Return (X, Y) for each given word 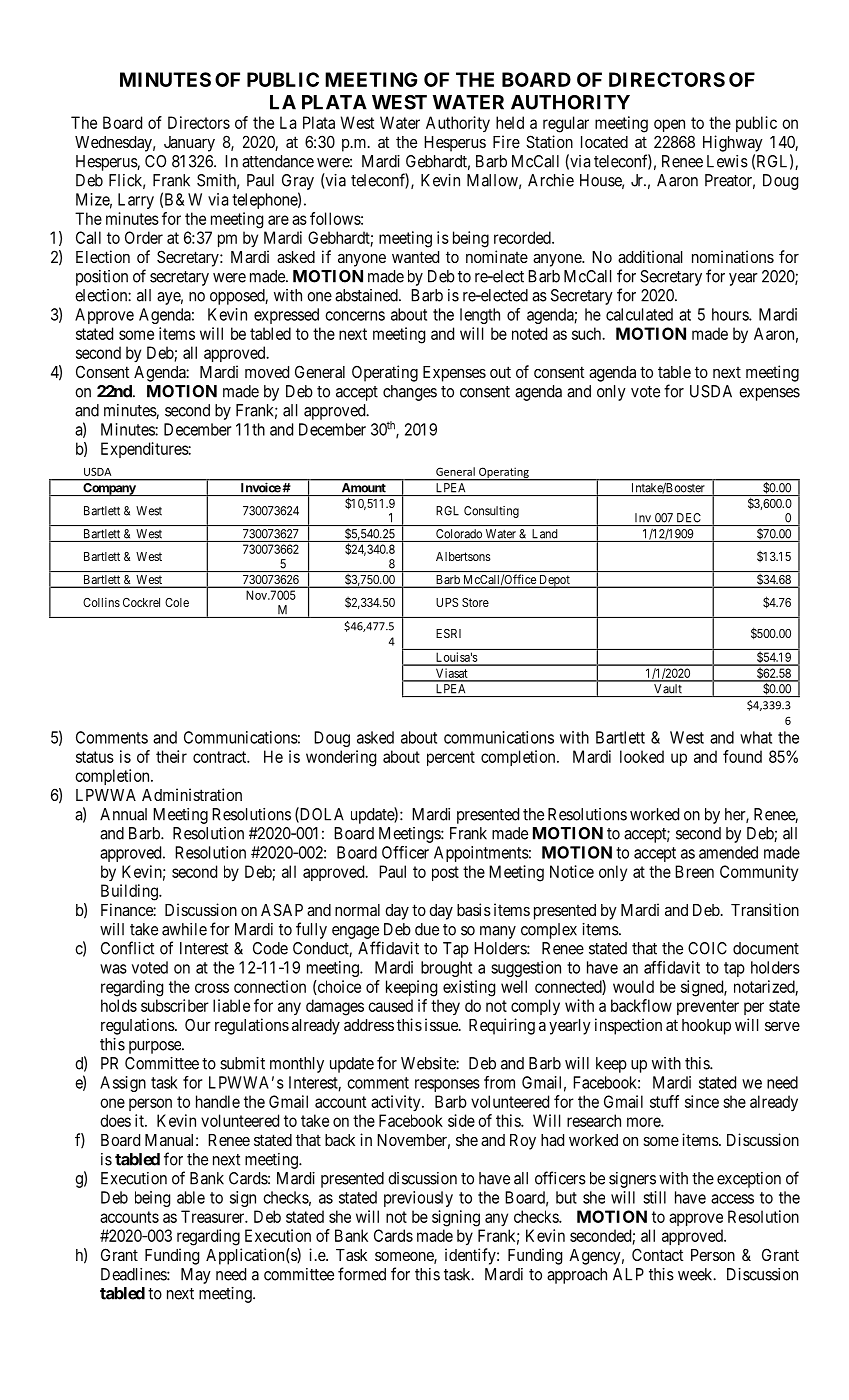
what (756, 737)
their (171, 756)
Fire (506, 141)
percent (451, 758)
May (196, 1276)
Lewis (727, 161)
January (189, 144)
